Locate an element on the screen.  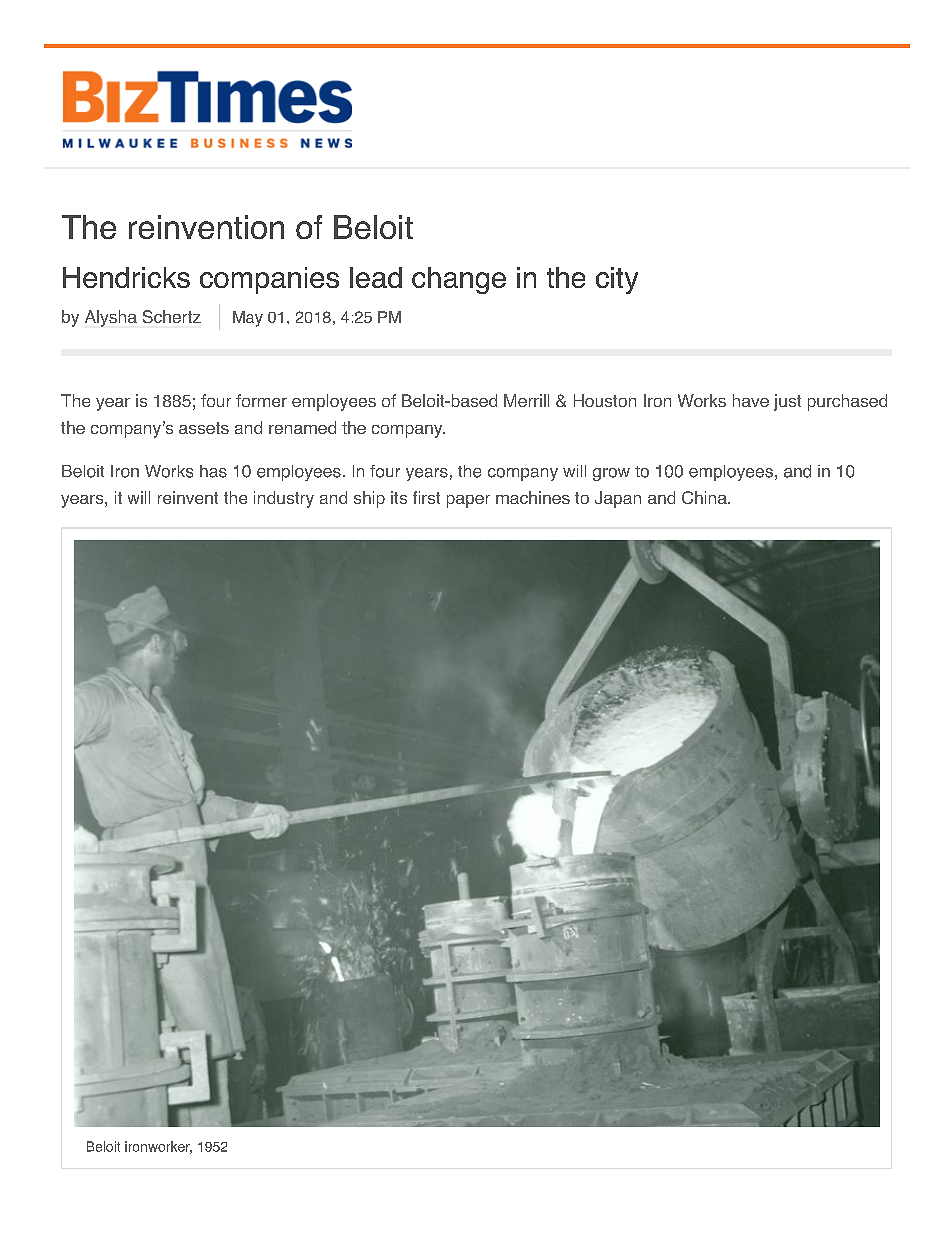
assets is located at coordinates (204, 428).
